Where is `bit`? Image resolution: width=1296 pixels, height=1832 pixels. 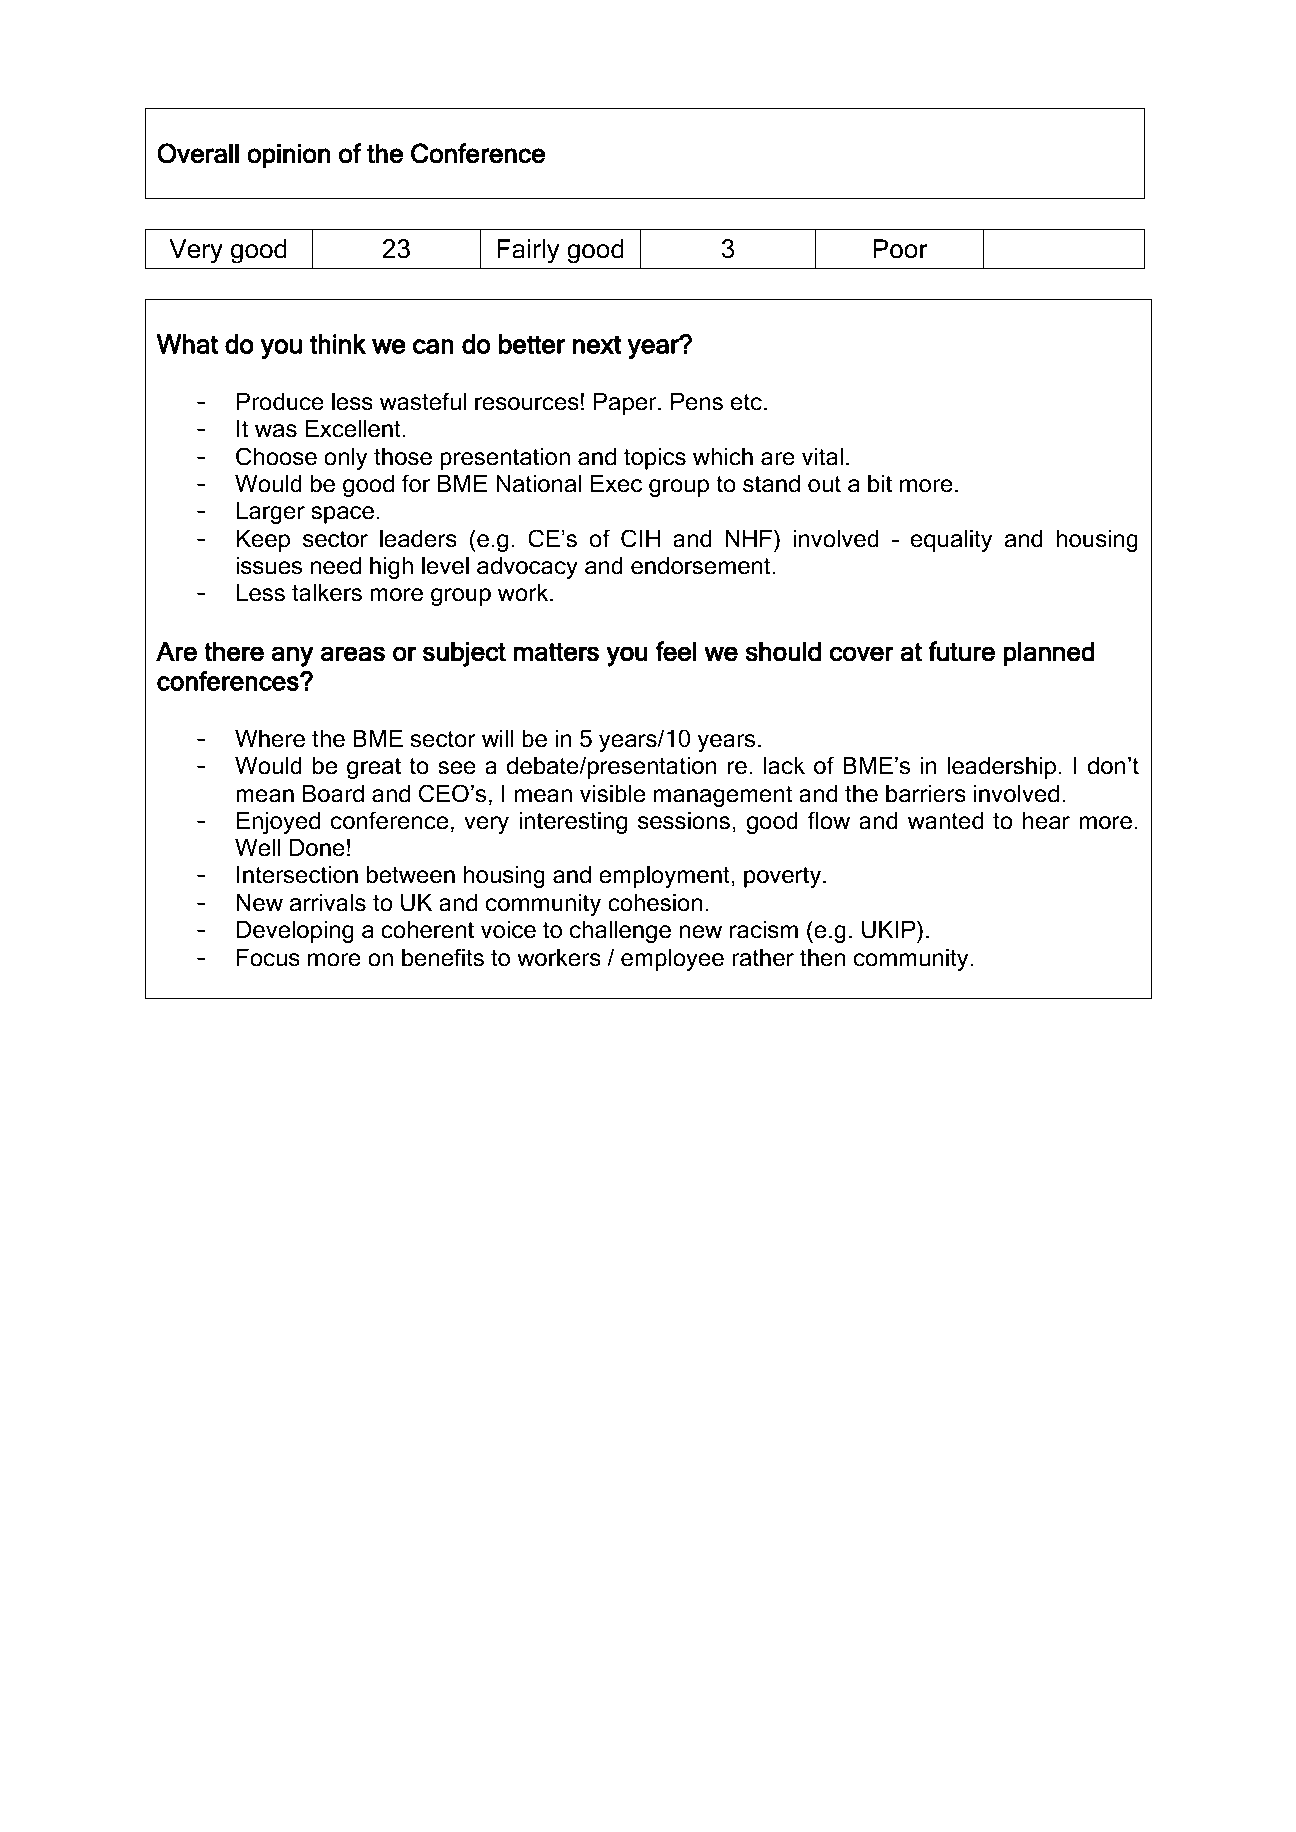 bit is located at coordinates (880, 483).
